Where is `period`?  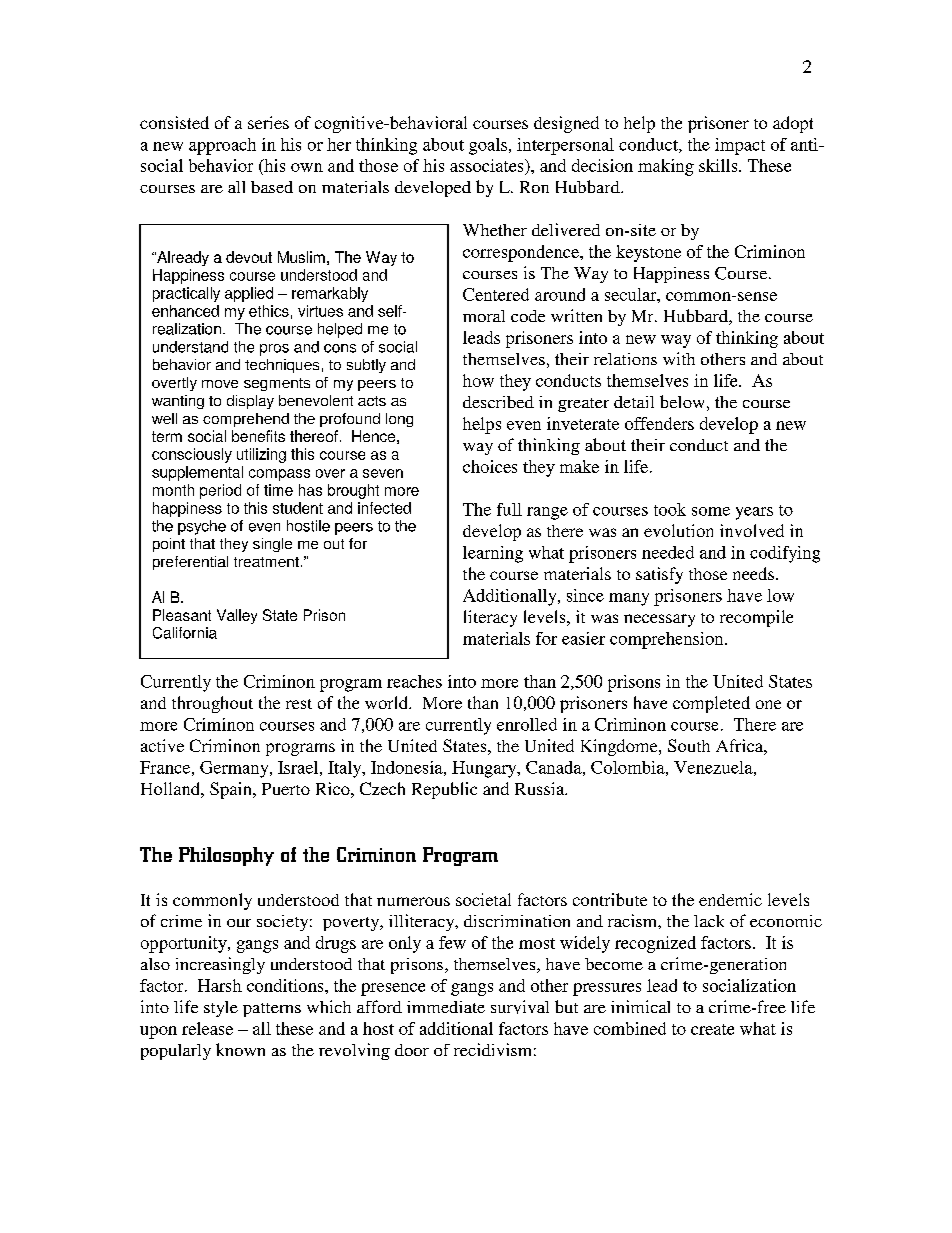
period is located at coordinates (220, 491).
